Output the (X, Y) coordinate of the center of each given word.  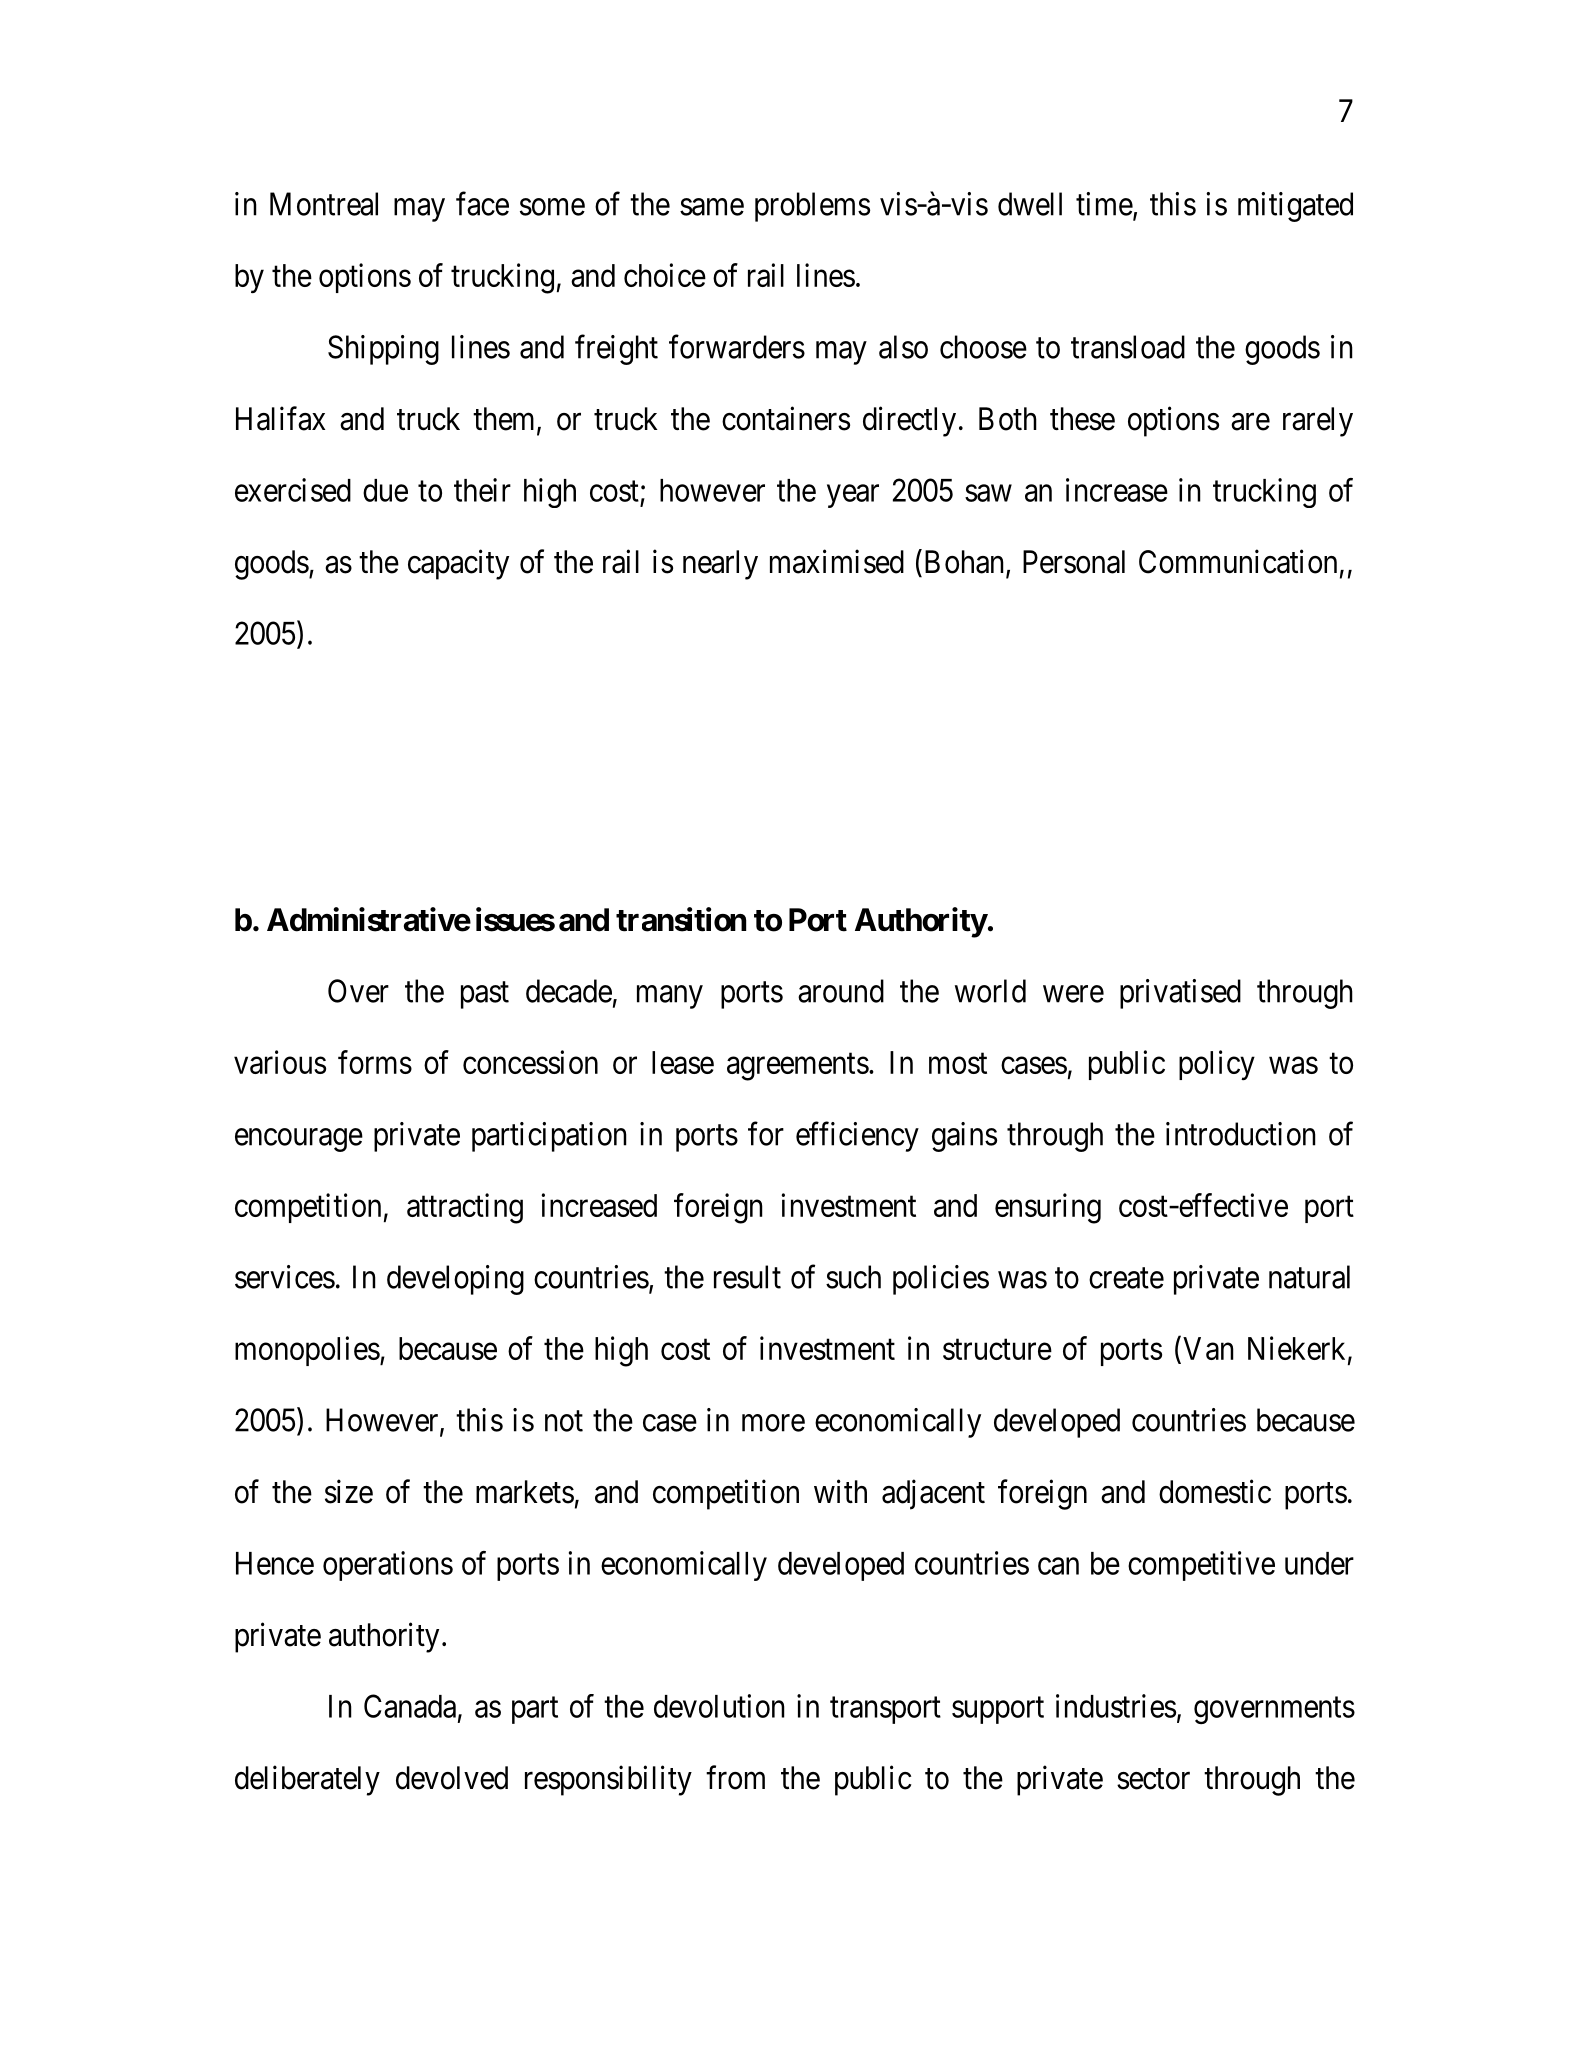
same (712, 207)
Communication (1238, 561)
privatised (1180, 994)
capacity (458, 564)
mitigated (1295, 207)
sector (1153, 1779)
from (735, 1777)
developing (455, 1280)
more (773, 1423)
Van (1208, 1348)
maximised (837, 561)
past (485, 995)
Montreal (324, 204)
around (841, 991)
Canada (410, 1706)
